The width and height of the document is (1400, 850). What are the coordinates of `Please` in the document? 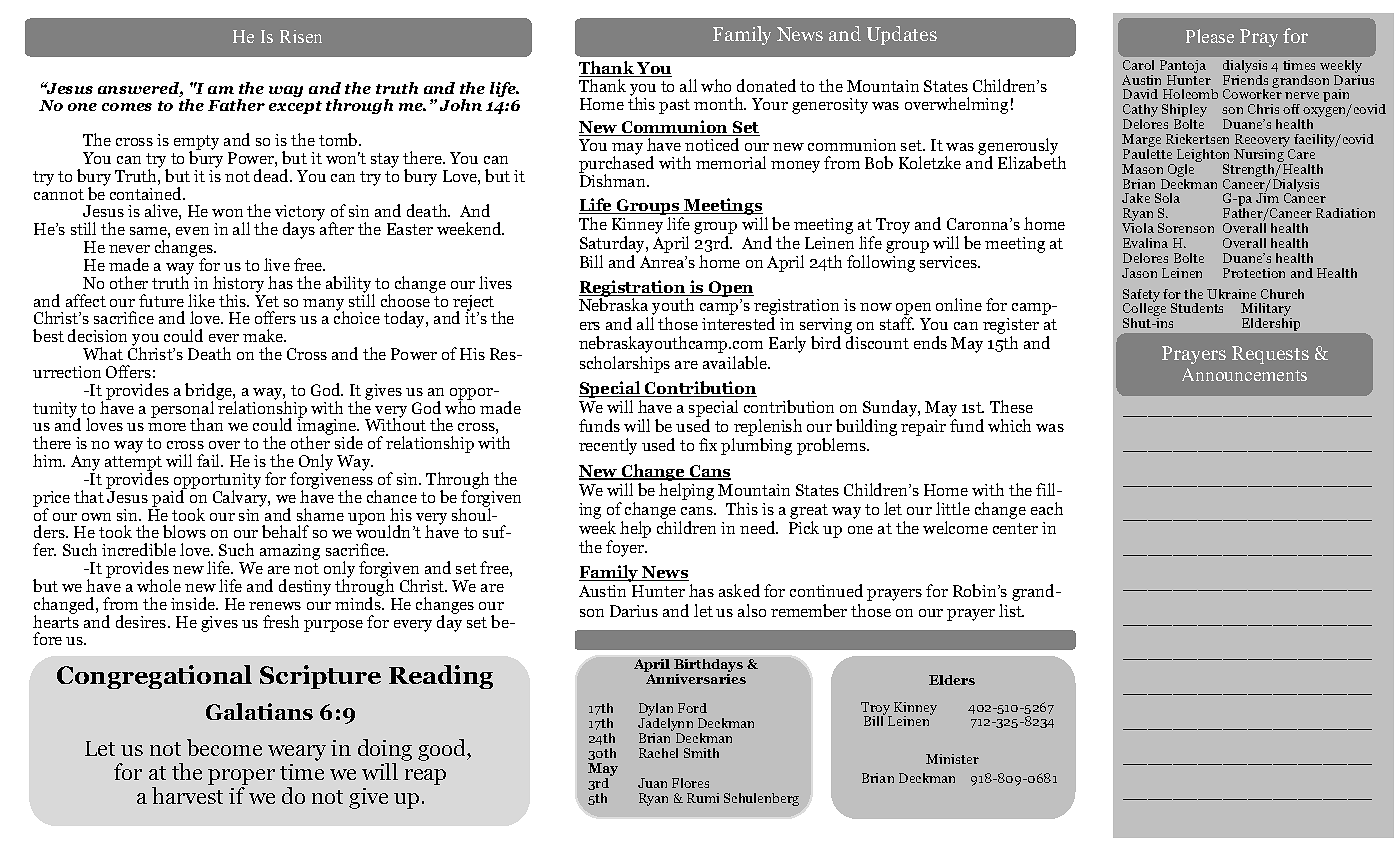 It's located at (1210, 36).
